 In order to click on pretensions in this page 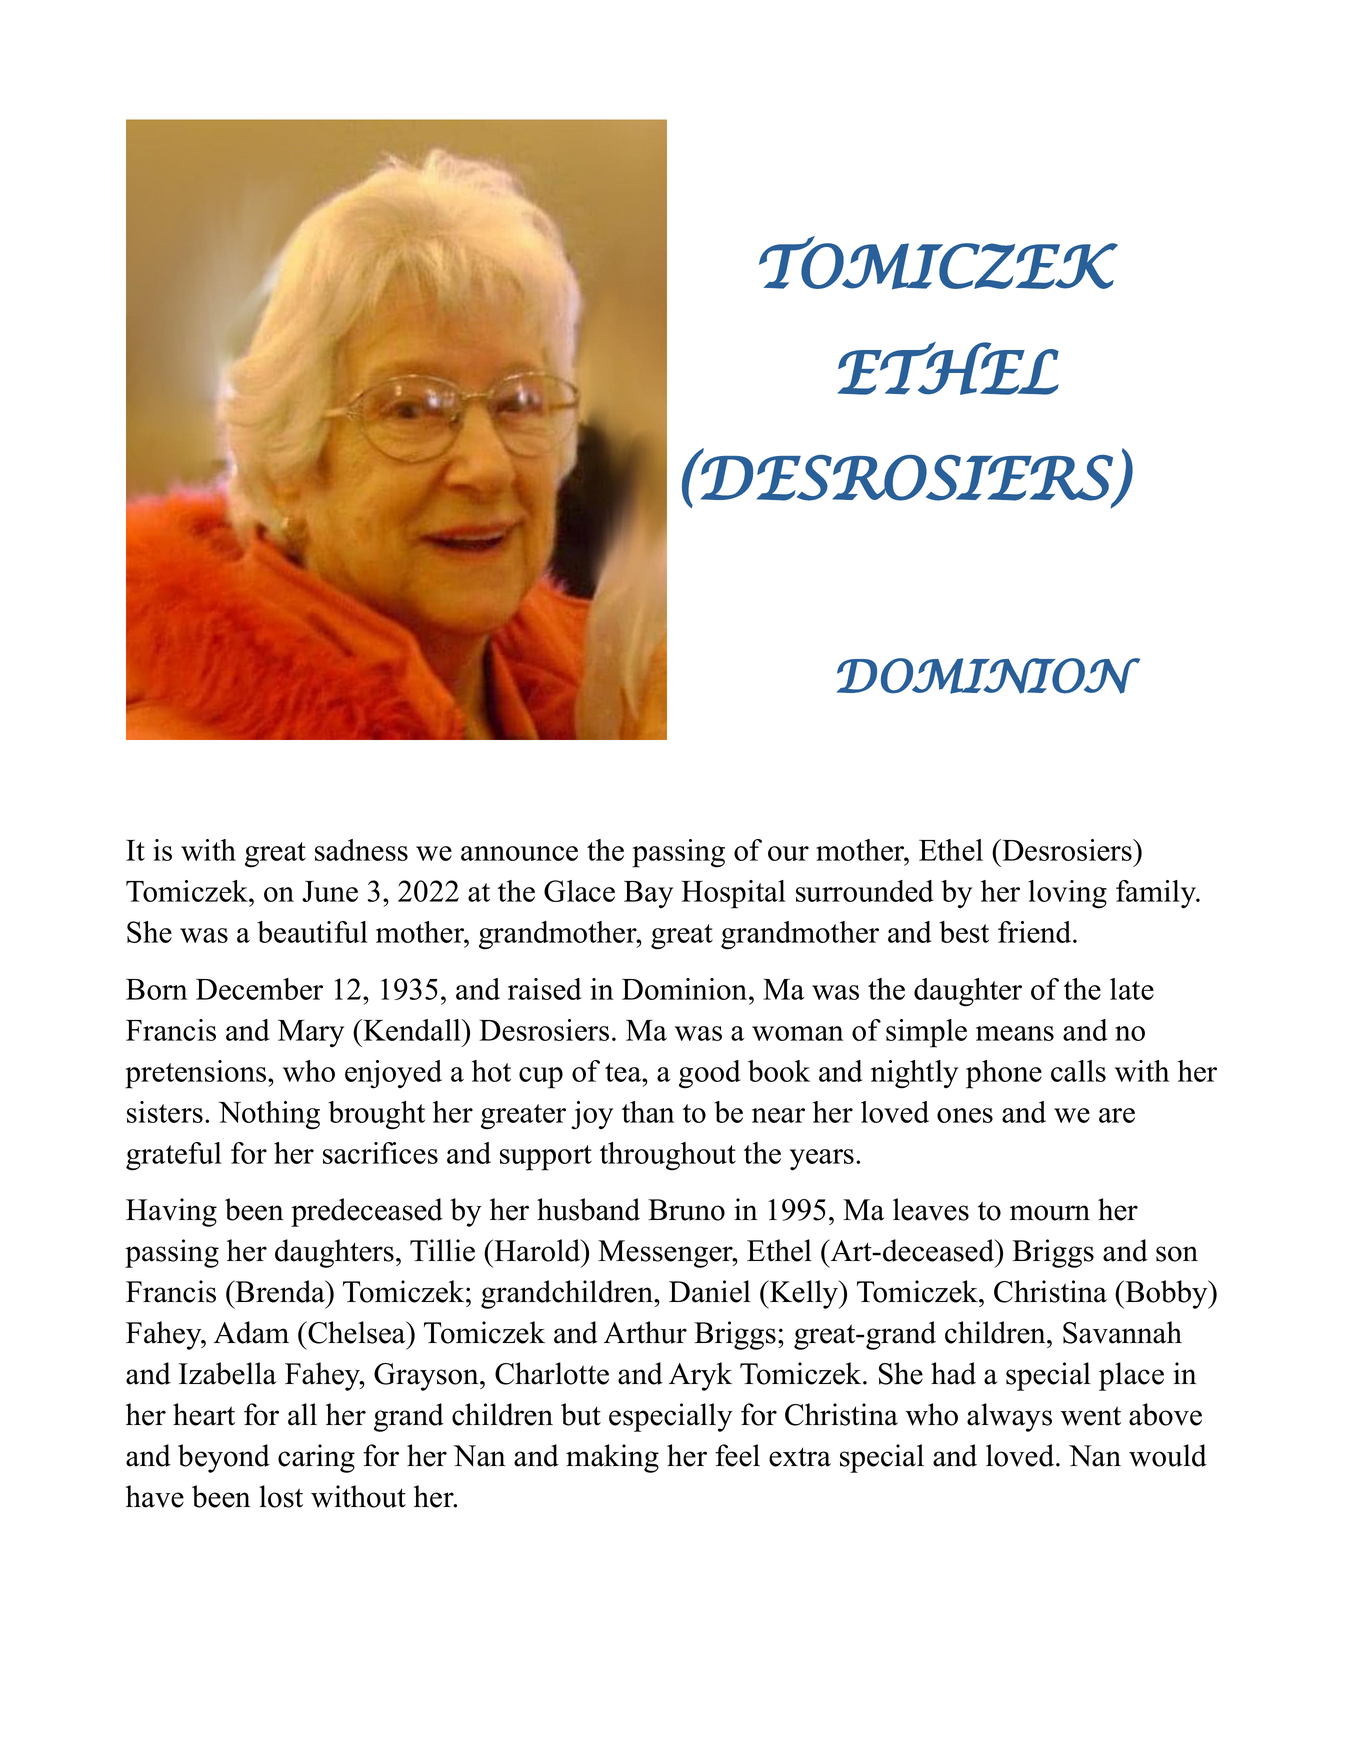, I will do `click(197, 1074)`.
